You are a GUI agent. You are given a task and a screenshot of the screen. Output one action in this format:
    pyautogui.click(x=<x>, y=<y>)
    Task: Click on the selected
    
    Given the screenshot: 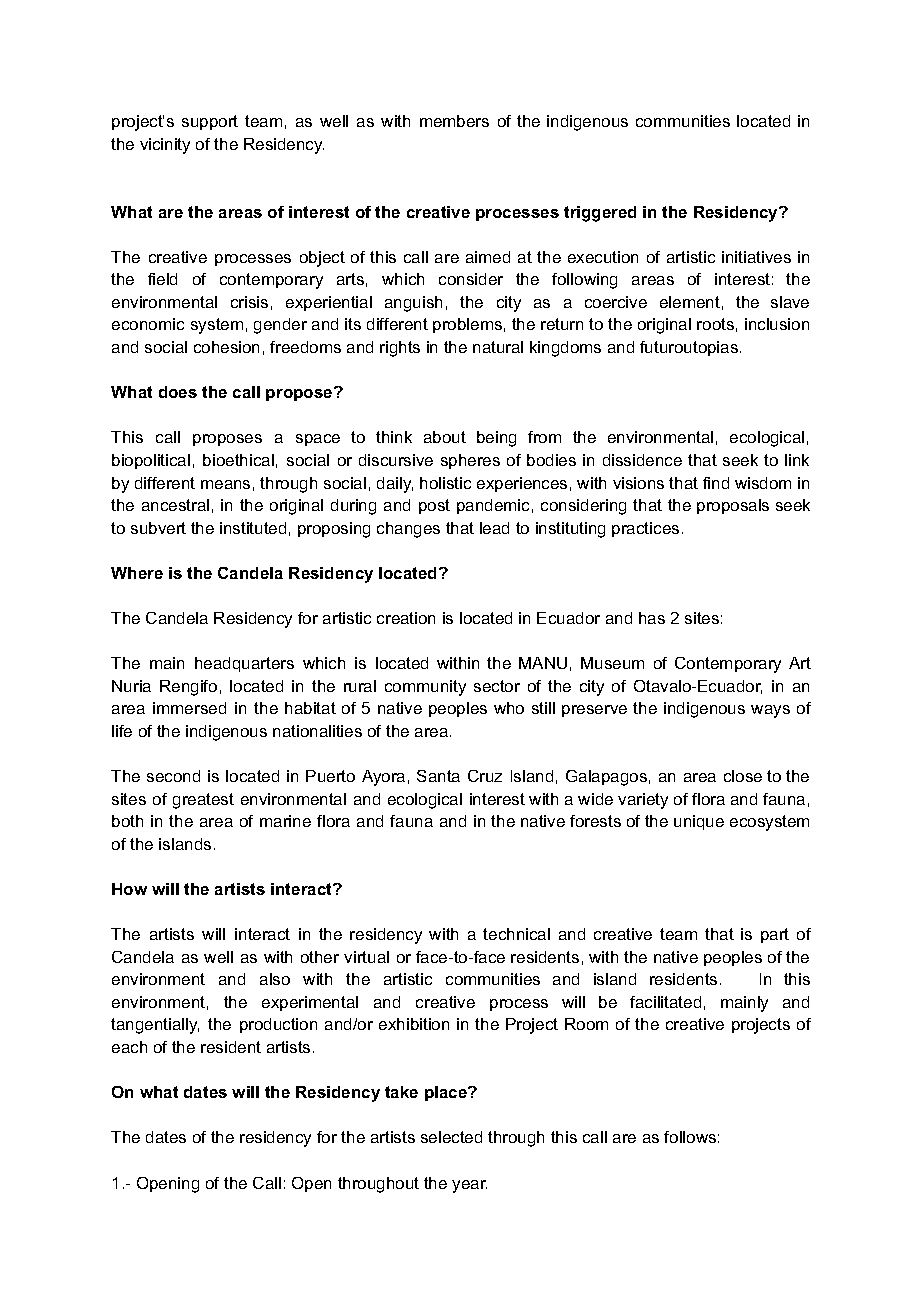 What is the action you would take?
    pyautogui.click(x=451, y=1137)
